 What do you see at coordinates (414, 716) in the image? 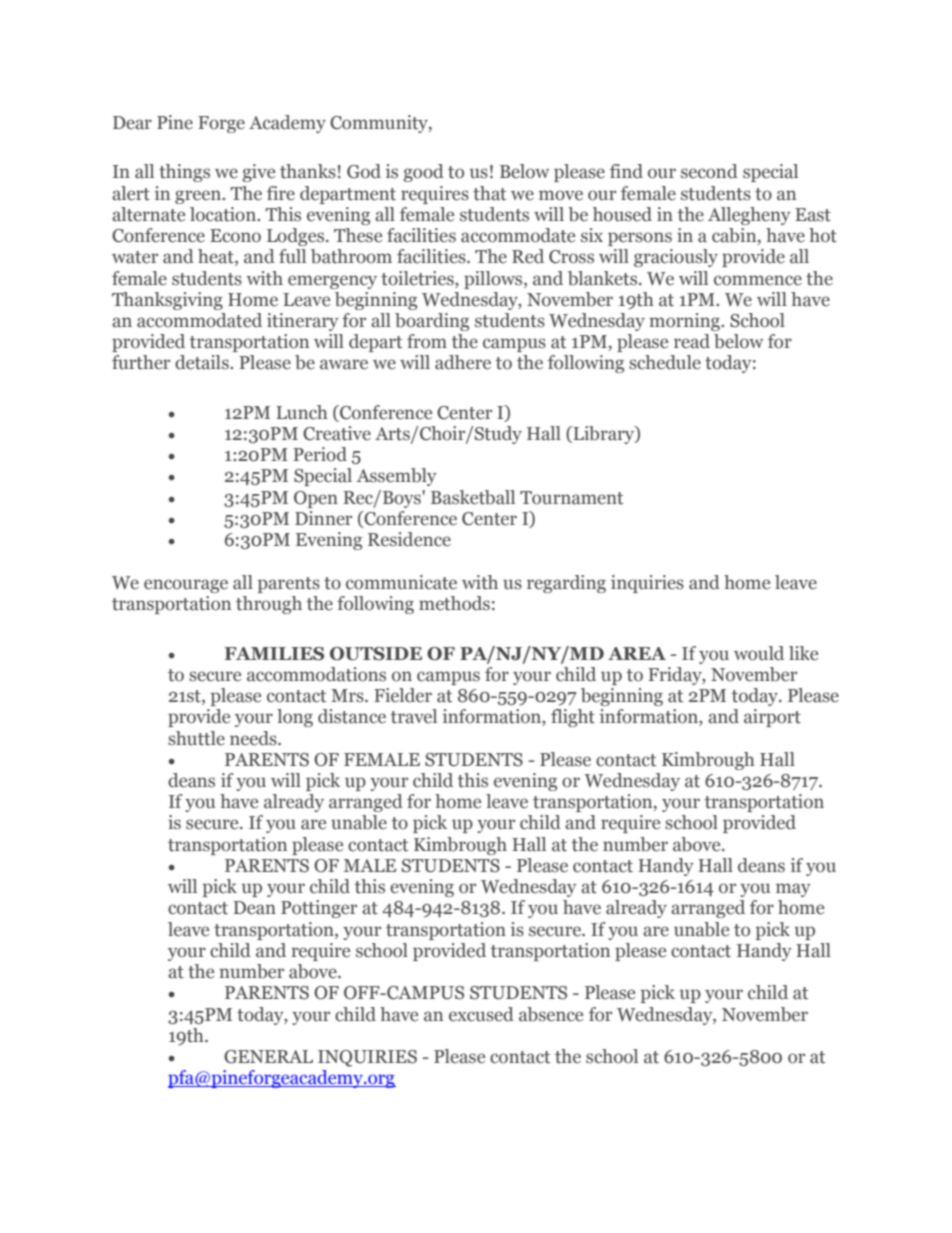
I see `travel` at bounding box center [414, 716].
